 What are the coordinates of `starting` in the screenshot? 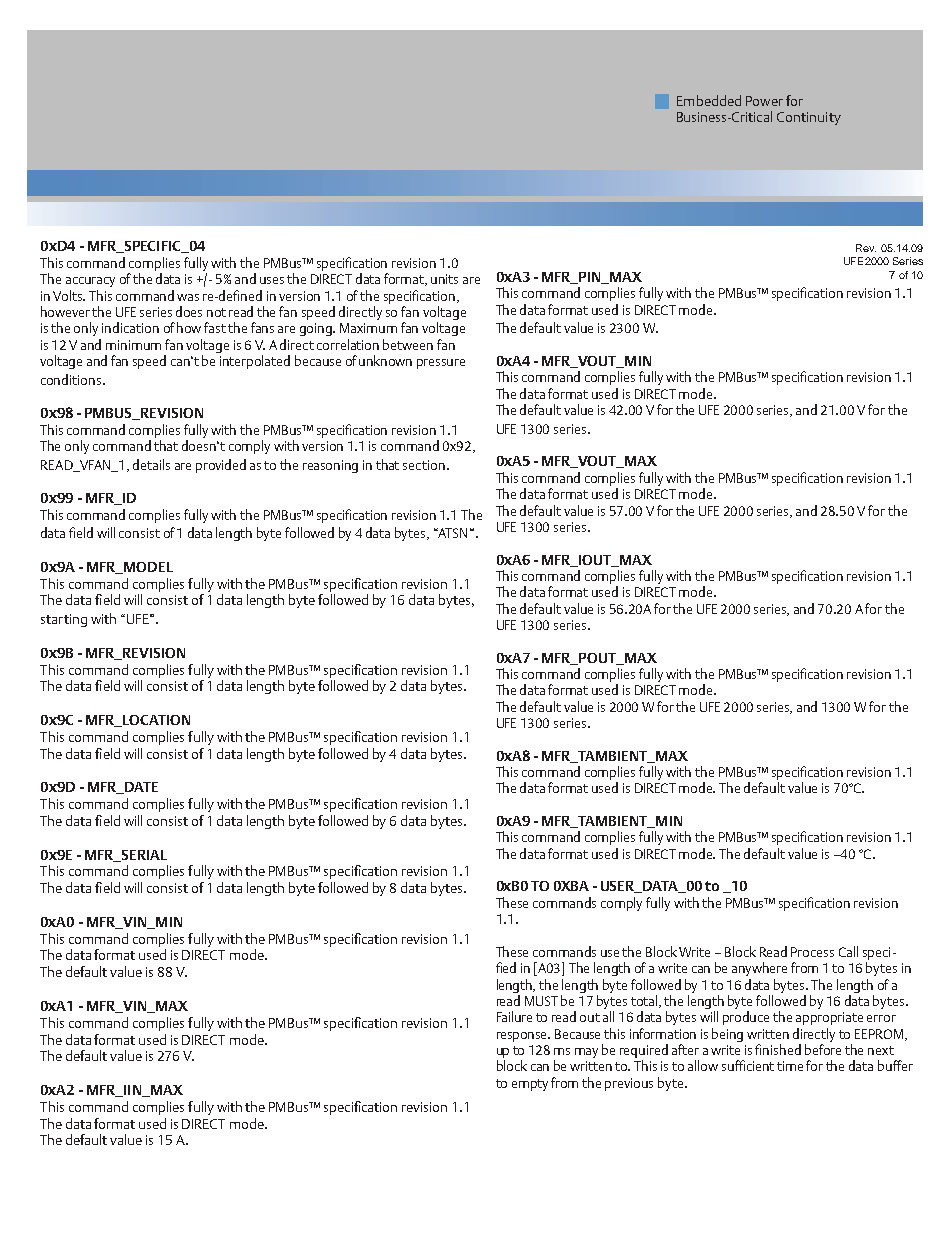 It's located at (64, 620).
